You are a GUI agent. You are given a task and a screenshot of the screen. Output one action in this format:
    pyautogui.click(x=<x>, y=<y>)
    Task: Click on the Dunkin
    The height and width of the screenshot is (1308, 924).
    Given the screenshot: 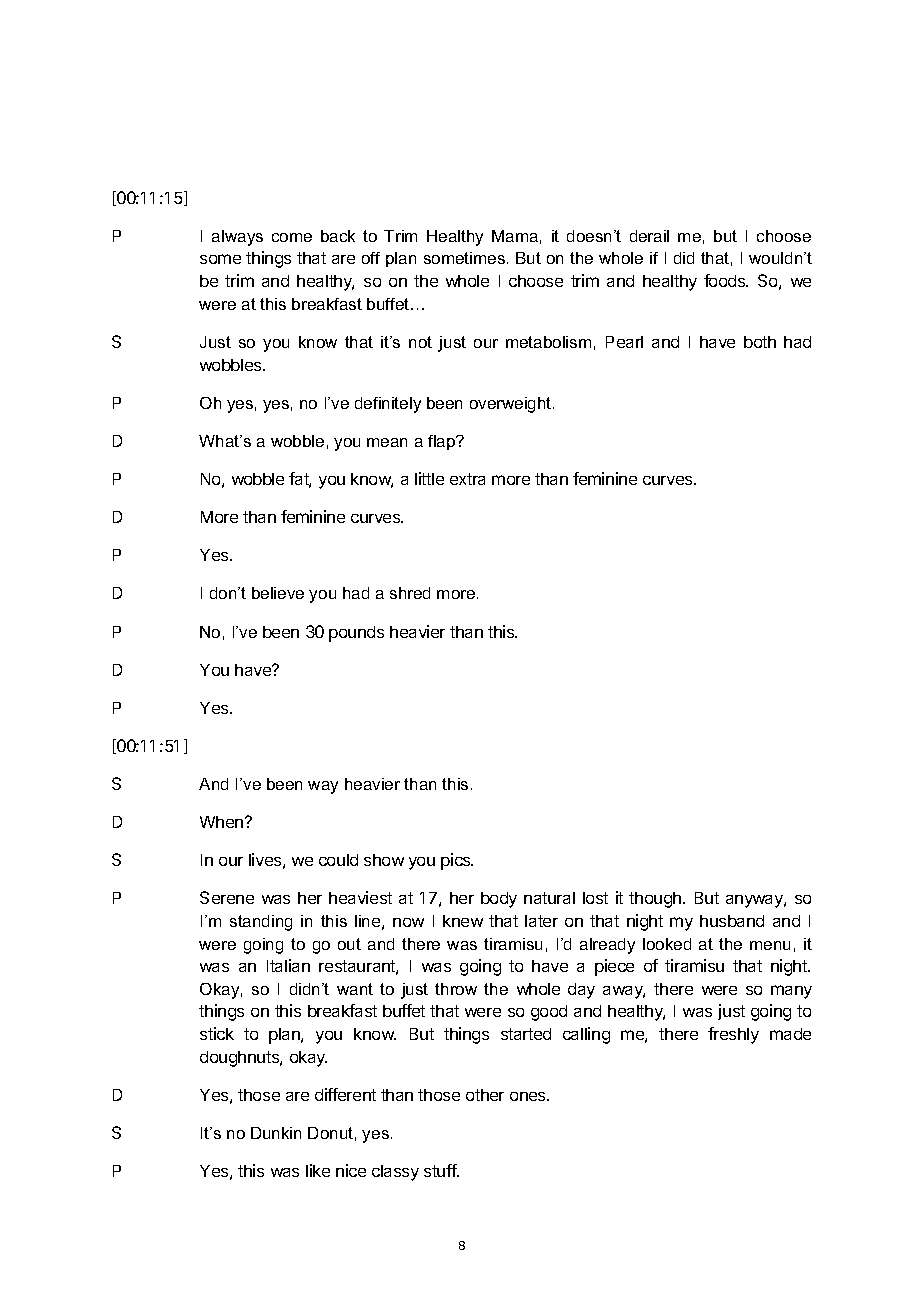 What is the action you would take?
    pyautogui.click(x=276, y=1133)
